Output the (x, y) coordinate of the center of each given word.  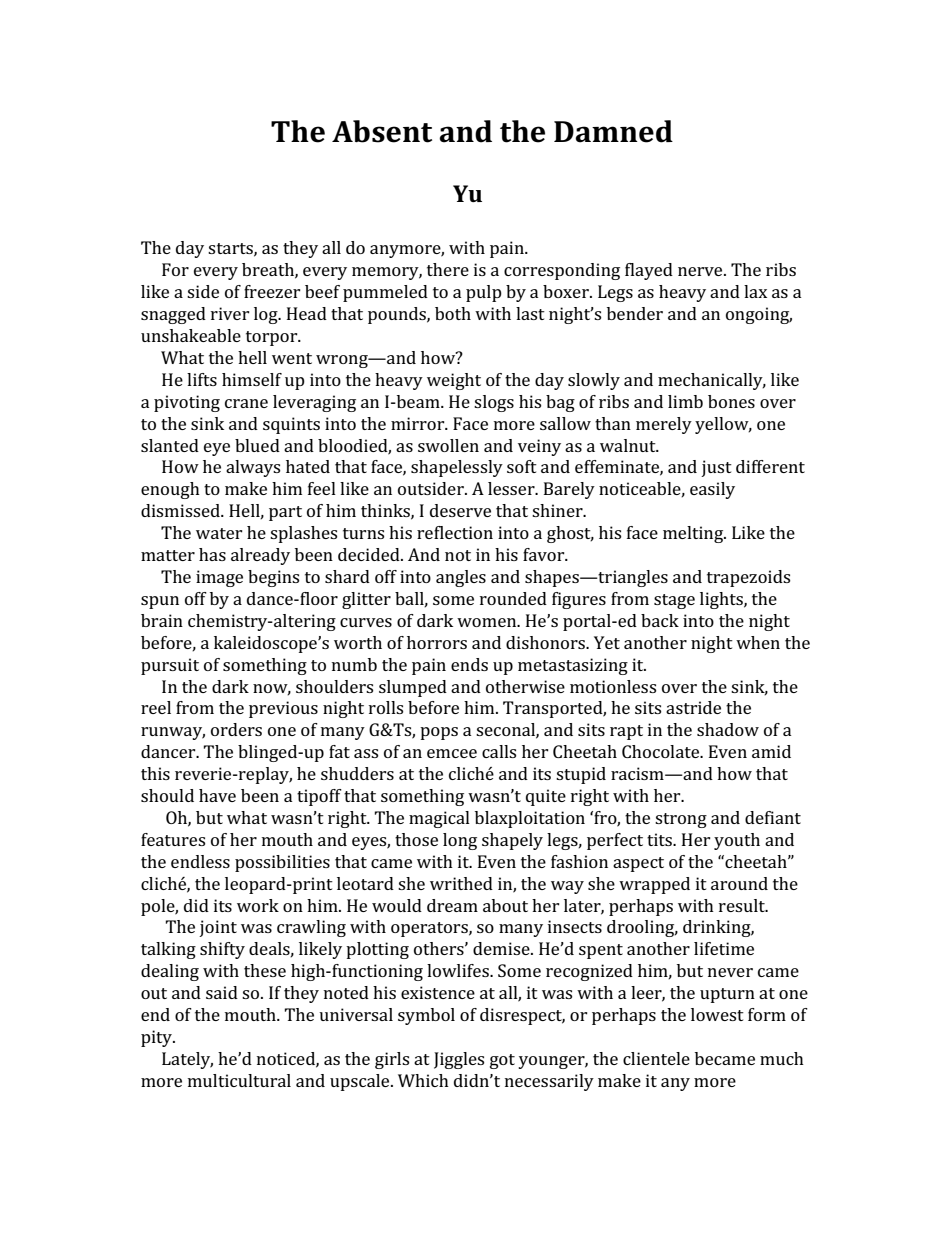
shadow (728, 729)
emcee (452, 753)
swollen (448, 445)
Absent (382, 131)
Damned (613, 131)
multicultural (239, 1080)
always (253, 468)
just (716, 468)
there (448, 269)
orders (236, 729)
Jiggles (459, 1060)
